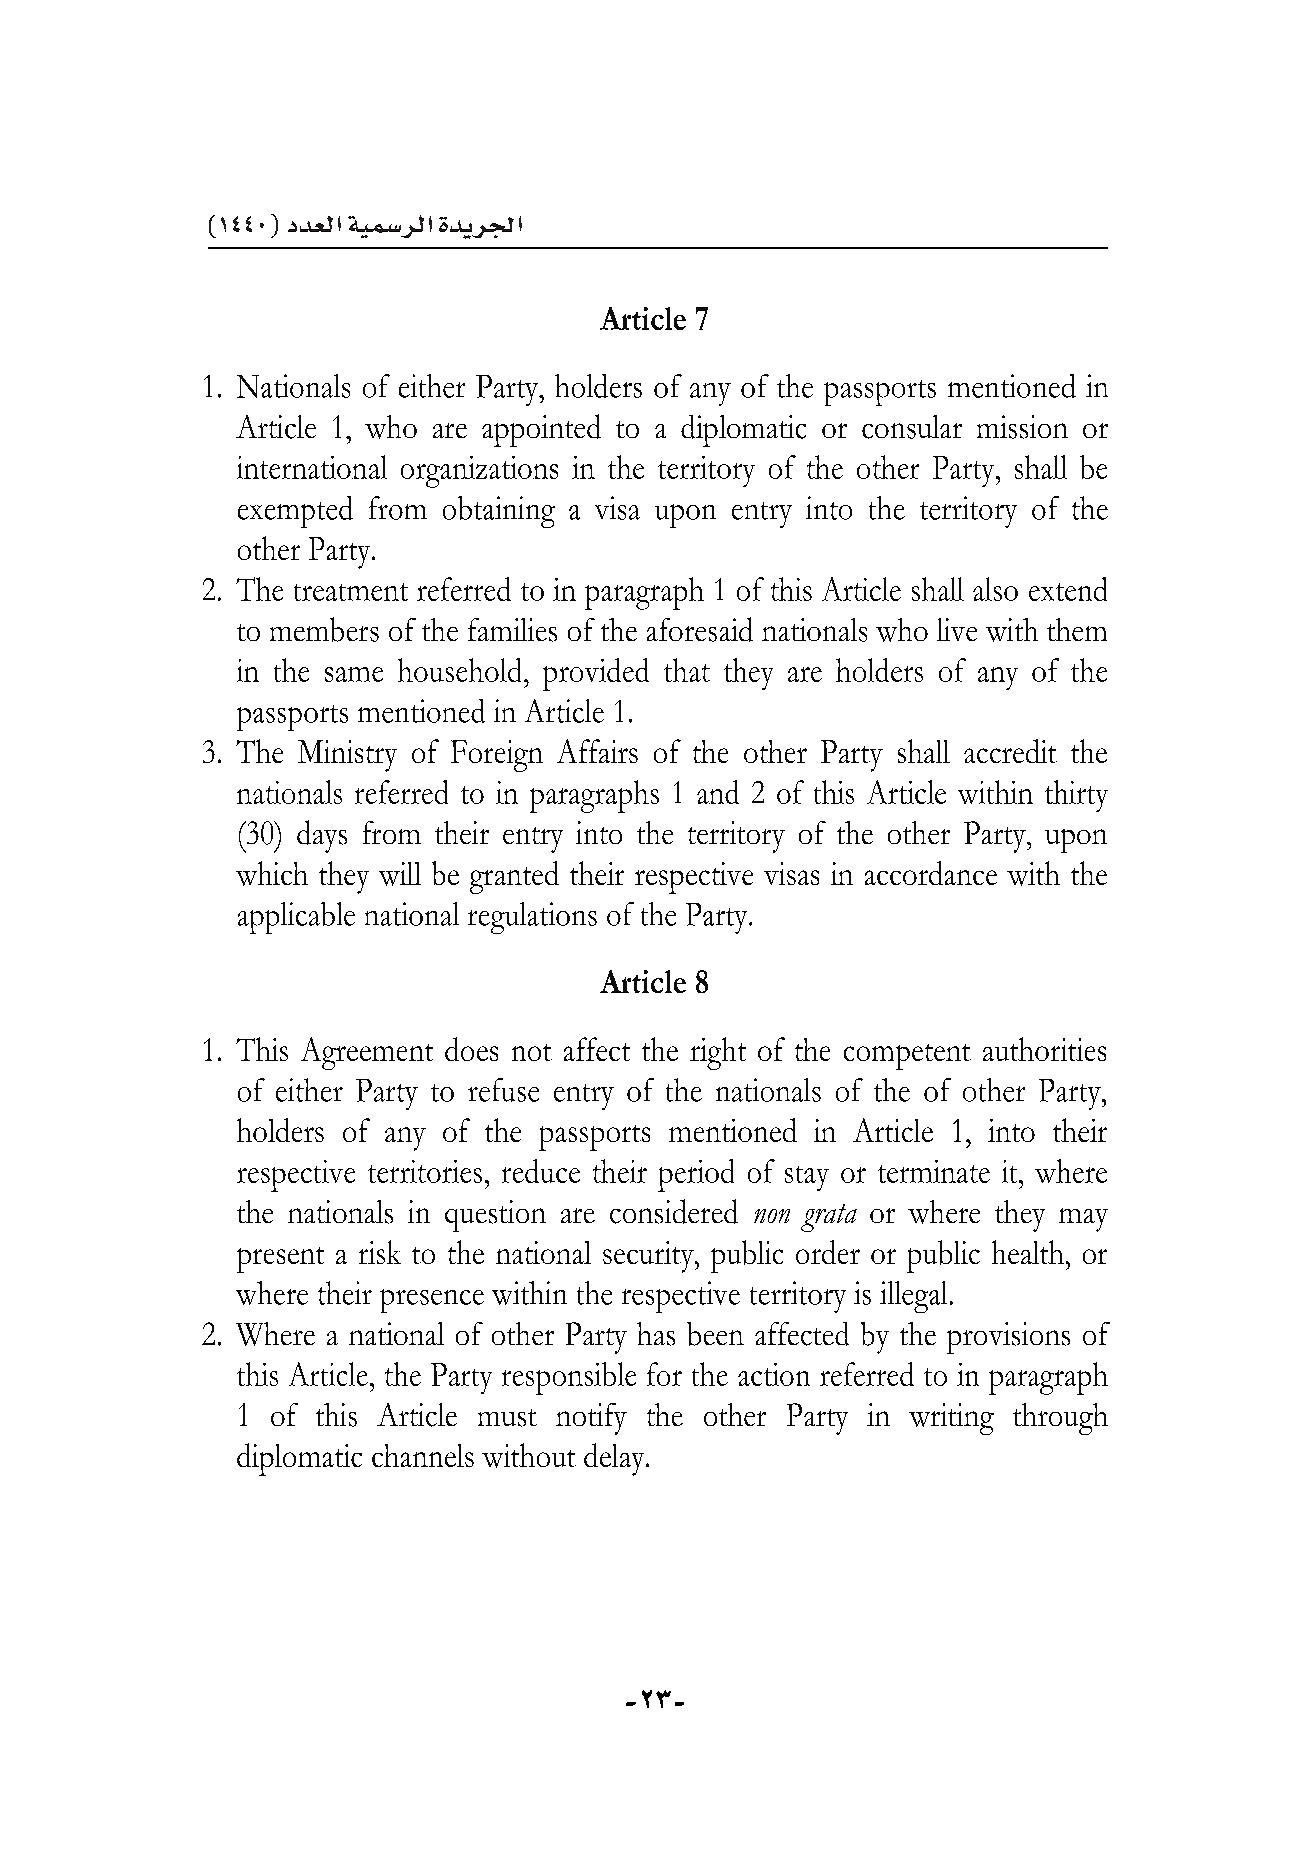 This page has width=1310, height=1853. Describe the element at coordinates (615, 1459) in the page. I see `delay` at that location.
